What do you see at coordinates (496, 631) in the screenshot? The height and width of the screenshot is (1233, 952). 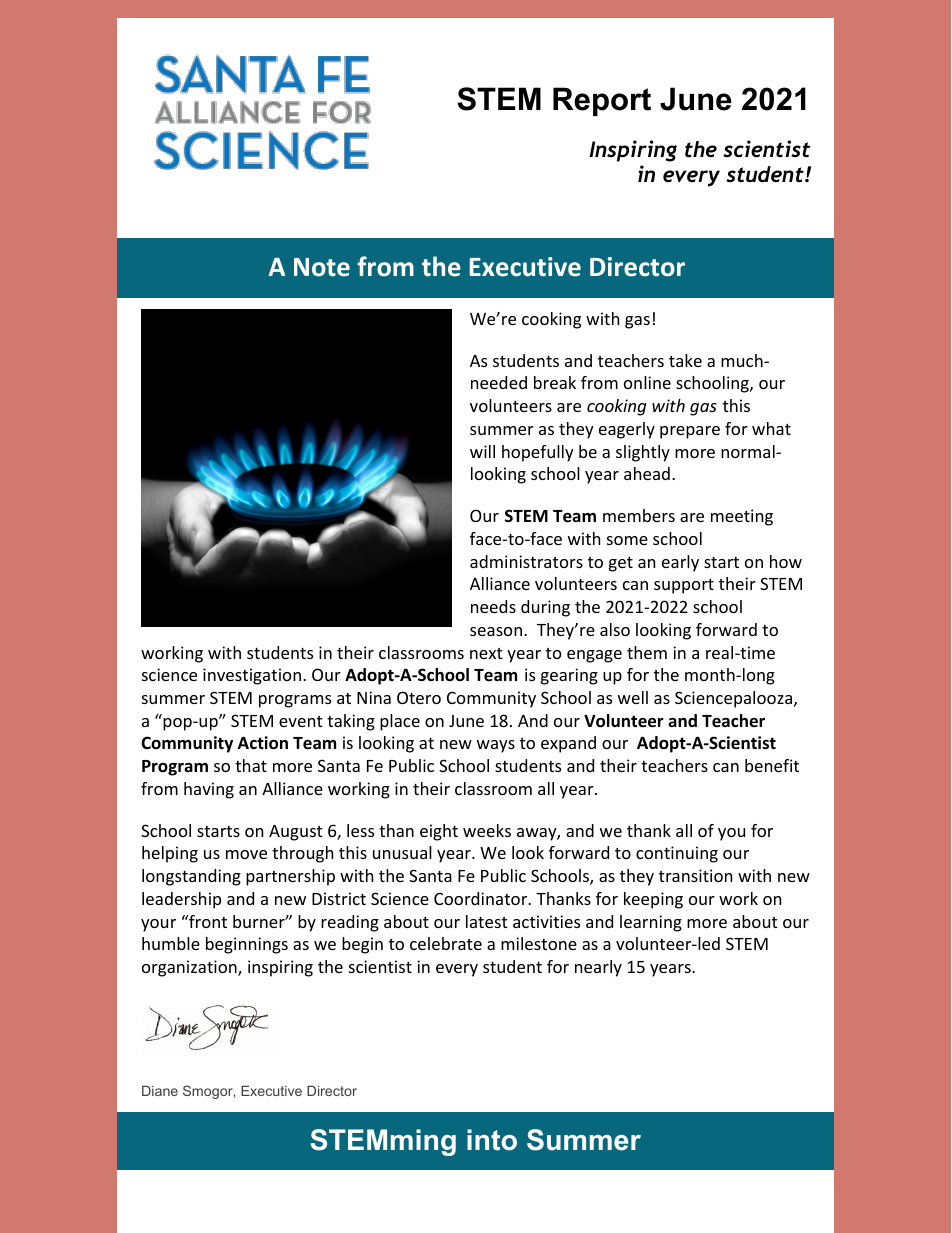 I see `season` at bounding box center [496, 631].
